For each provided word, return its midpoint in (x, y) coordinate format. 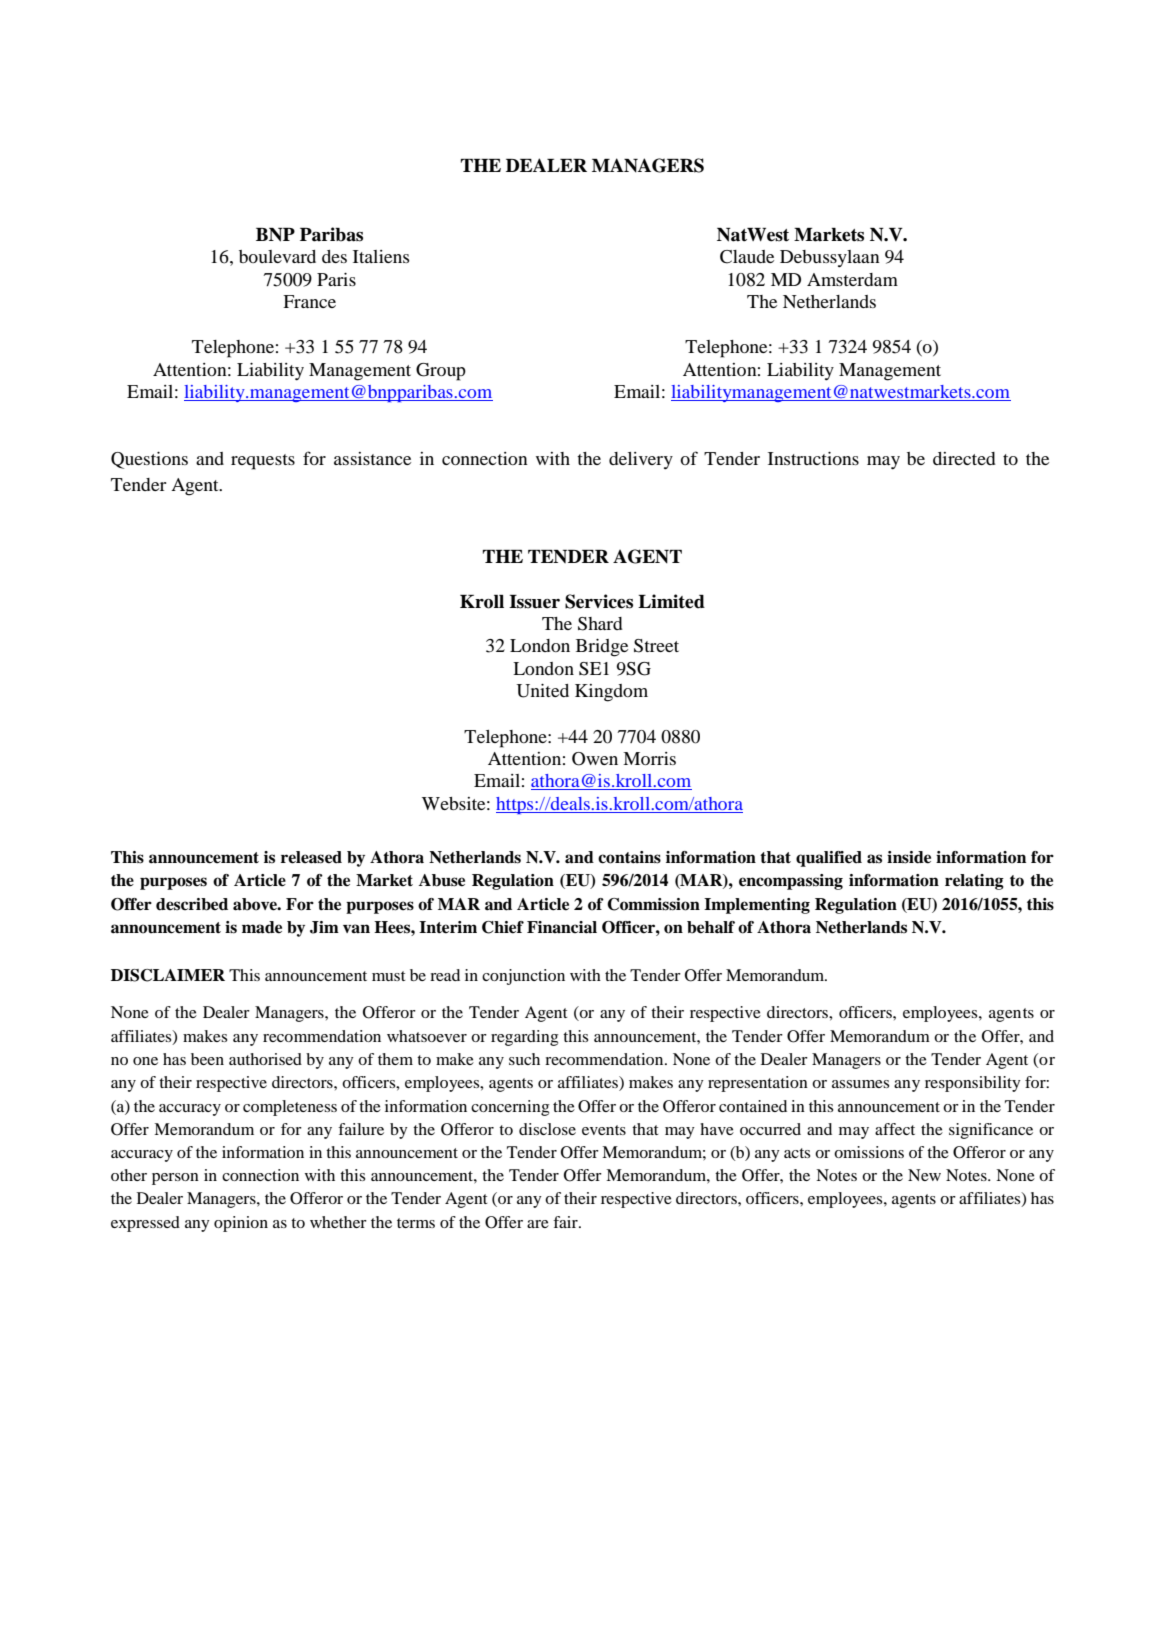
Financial (562, 927)
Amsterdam (852, 279)
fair (566, 1222)
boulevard (277, 256)
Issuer (534, 602)
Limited (671, 601)
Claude (747, 257)
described (192, 904)
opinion (241, 1224)
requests (263, 462)
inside (909, 857)
